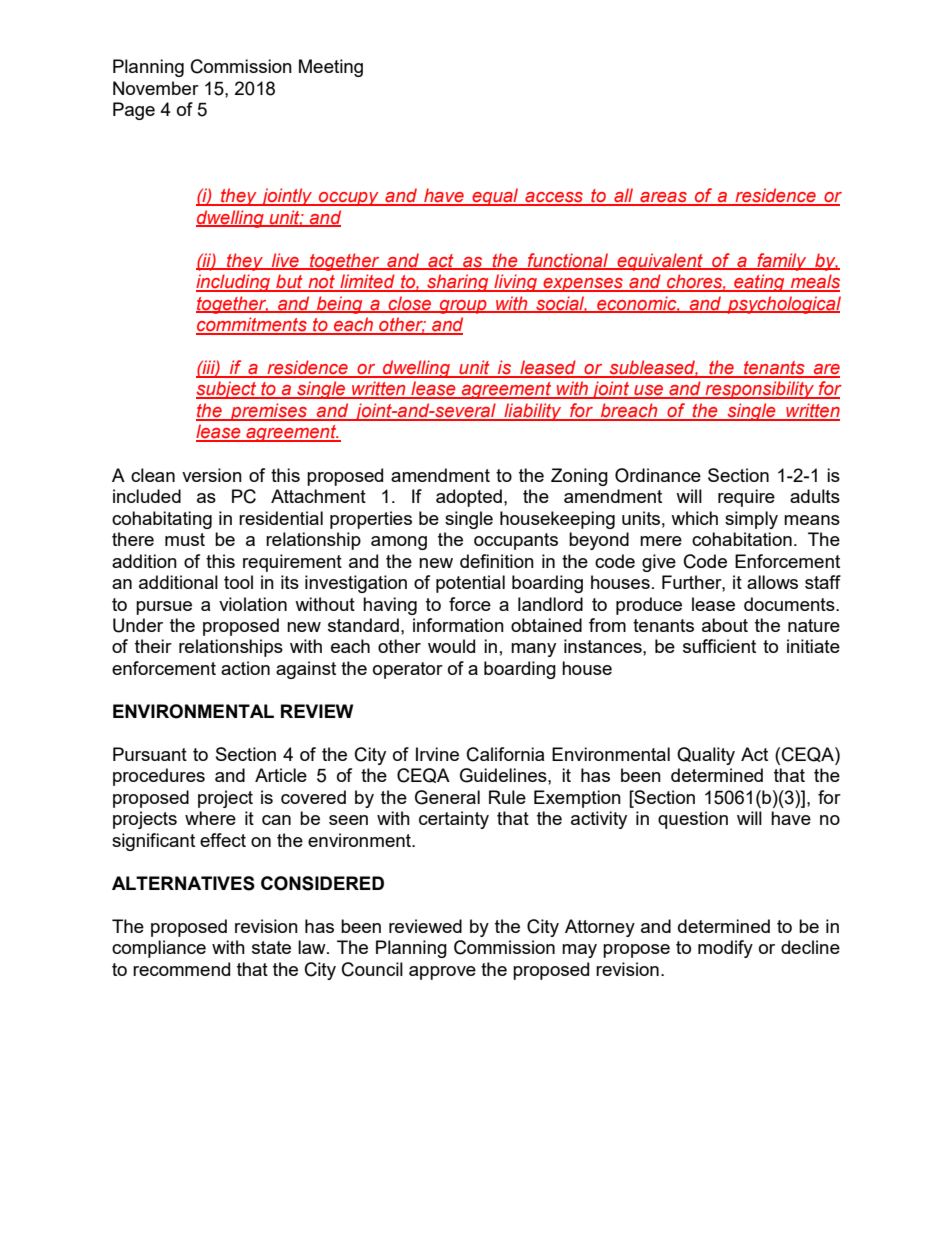 The height and width of the screenshot is (1233, 952). Describe the element at coordinates (442, 973) in the screenshot. I see `approve` at that location.
